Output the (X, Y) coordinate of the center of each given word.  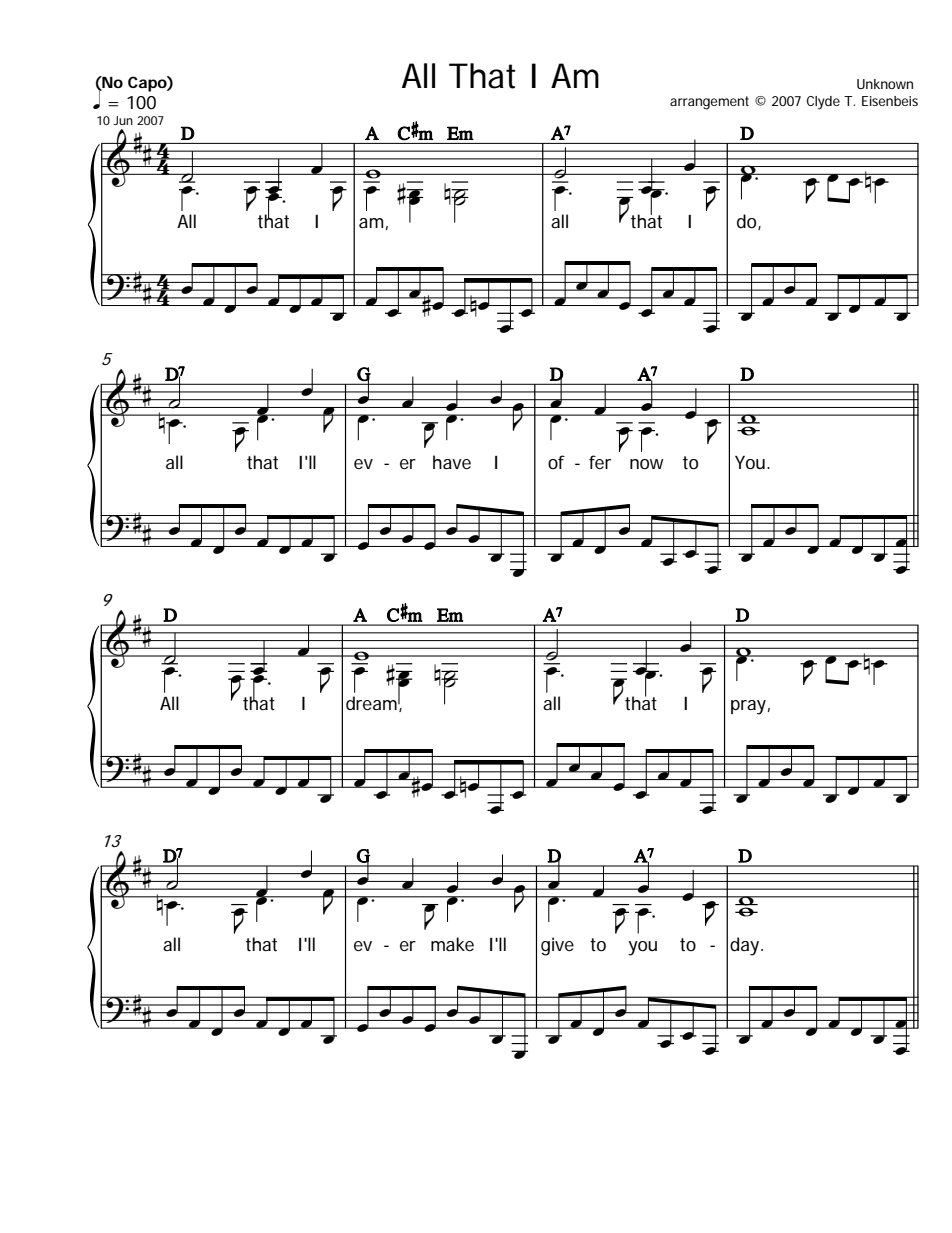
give (557, 946)
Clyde (823, 103)
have (452, 462)
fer (600, 462)
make (452, 944)
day (746, 946)
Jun (123, 120)
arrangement (709, 103)
